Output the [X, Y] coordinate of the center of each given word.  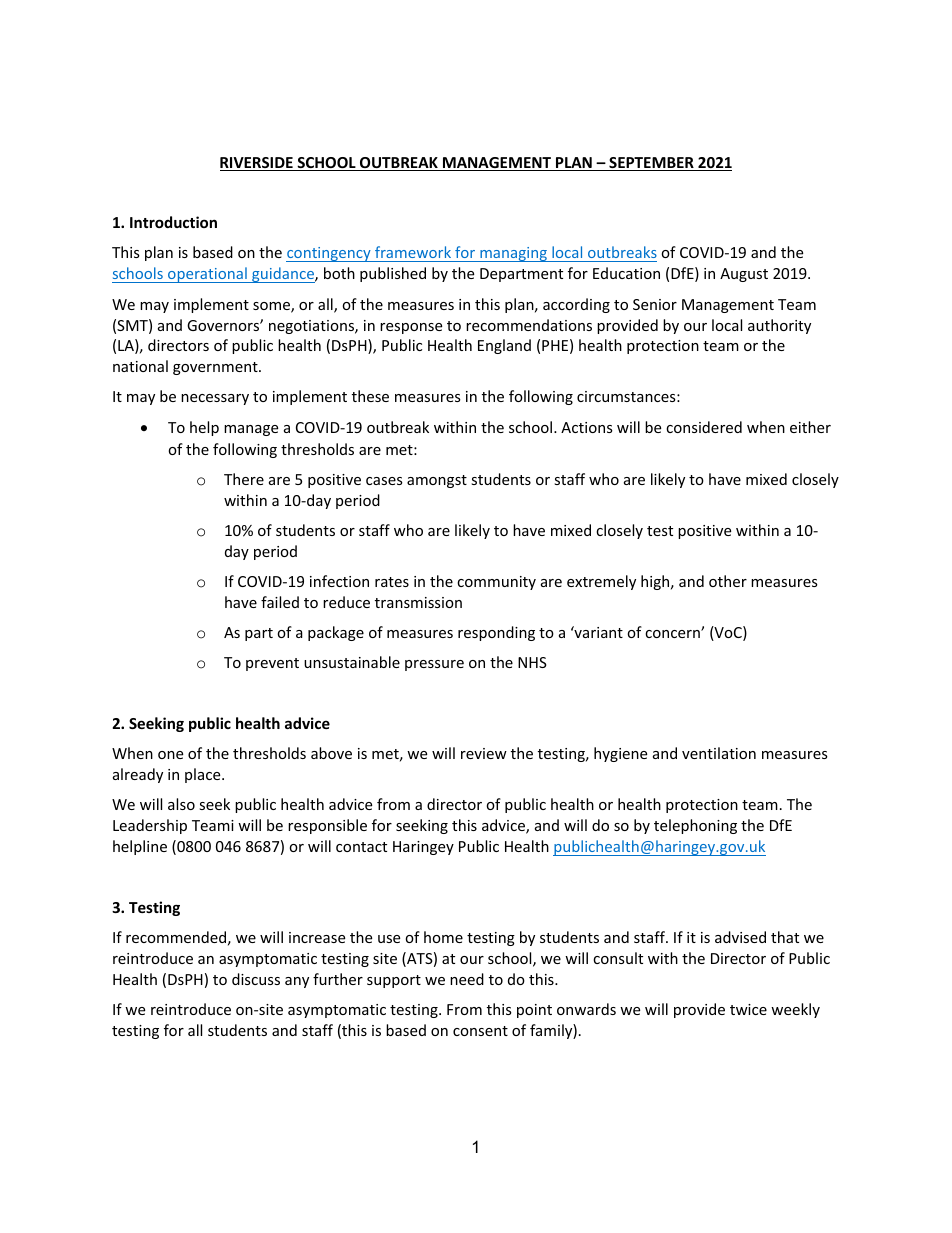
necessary [215, 399]
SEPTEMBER [651, 164]
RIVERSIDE [257, 164]
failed [280, 602]
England [504, 346]
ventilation [719, 753]
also [181, 804]
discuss [256, 979]
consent [480, 1031]
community [496, 583]
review [484, 753]
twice [748, 1009]
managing [513, 254]
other [728, 581]
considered [704, 427]
